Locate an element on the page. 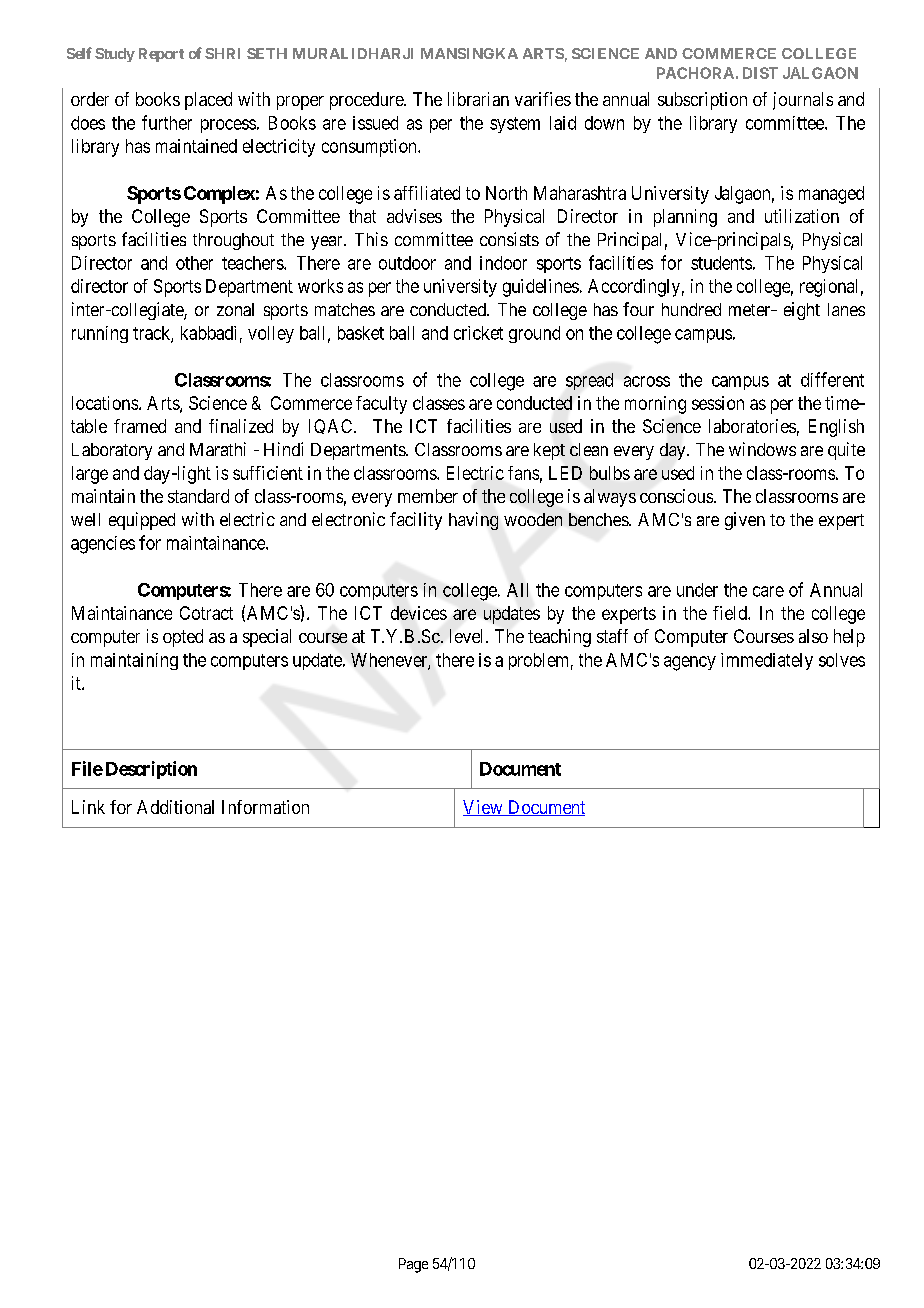 Image resolution: width=924 pixels, height=1308 pixels. solves is located at coordinates (842, 660).
